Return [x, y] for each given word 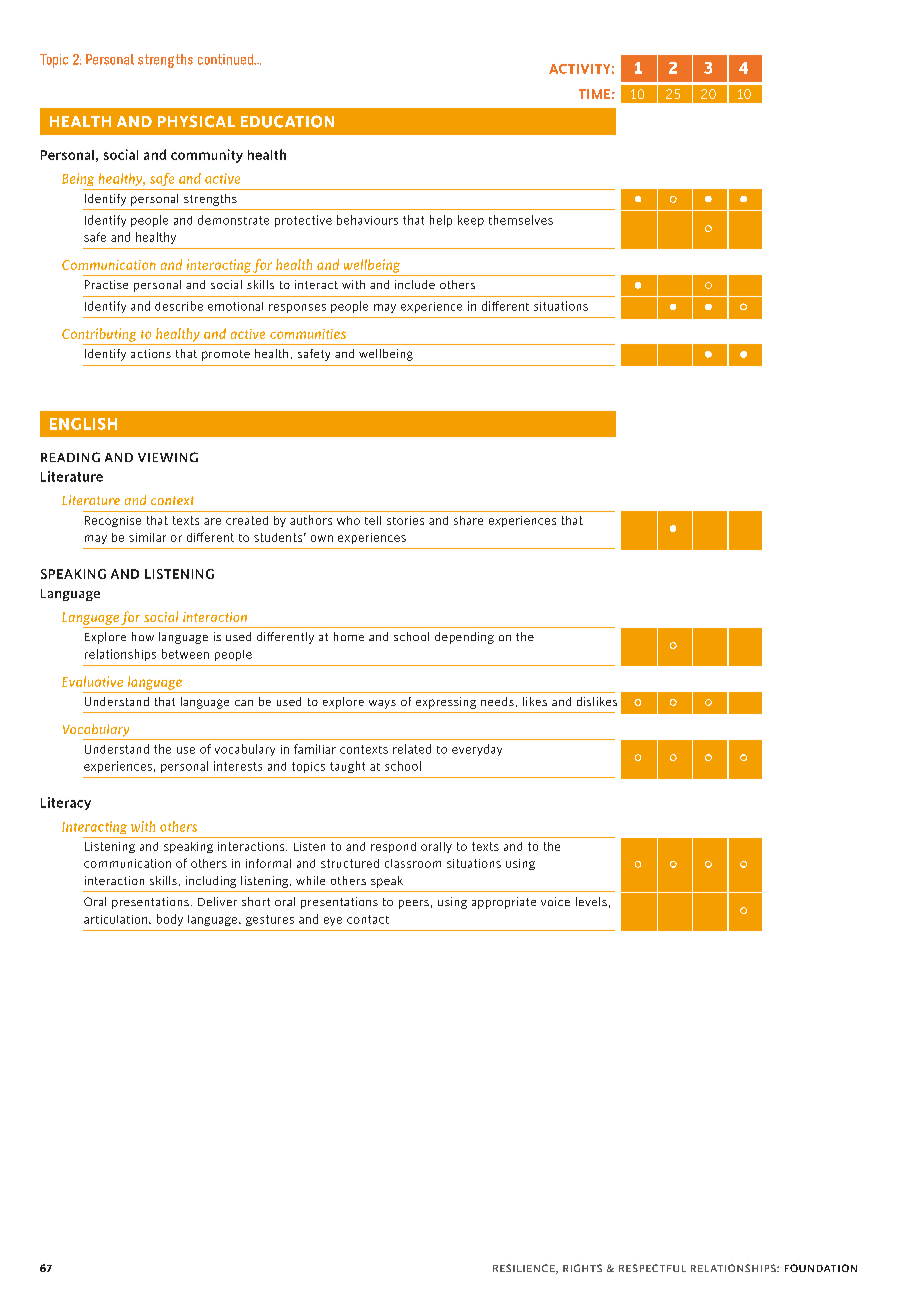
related [412, 749]
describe [179, 306]
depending [464, 638]
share [468, 520]
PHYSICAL [196, 121]
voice [555, 901]
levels [591, 901]
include [415, 284]
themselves [521, 220]
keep [471, 221]
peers [414, 904]
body [170, 920]
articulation [115, 919]
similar [147, 537]
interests [238, 766]
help [441, 221]
